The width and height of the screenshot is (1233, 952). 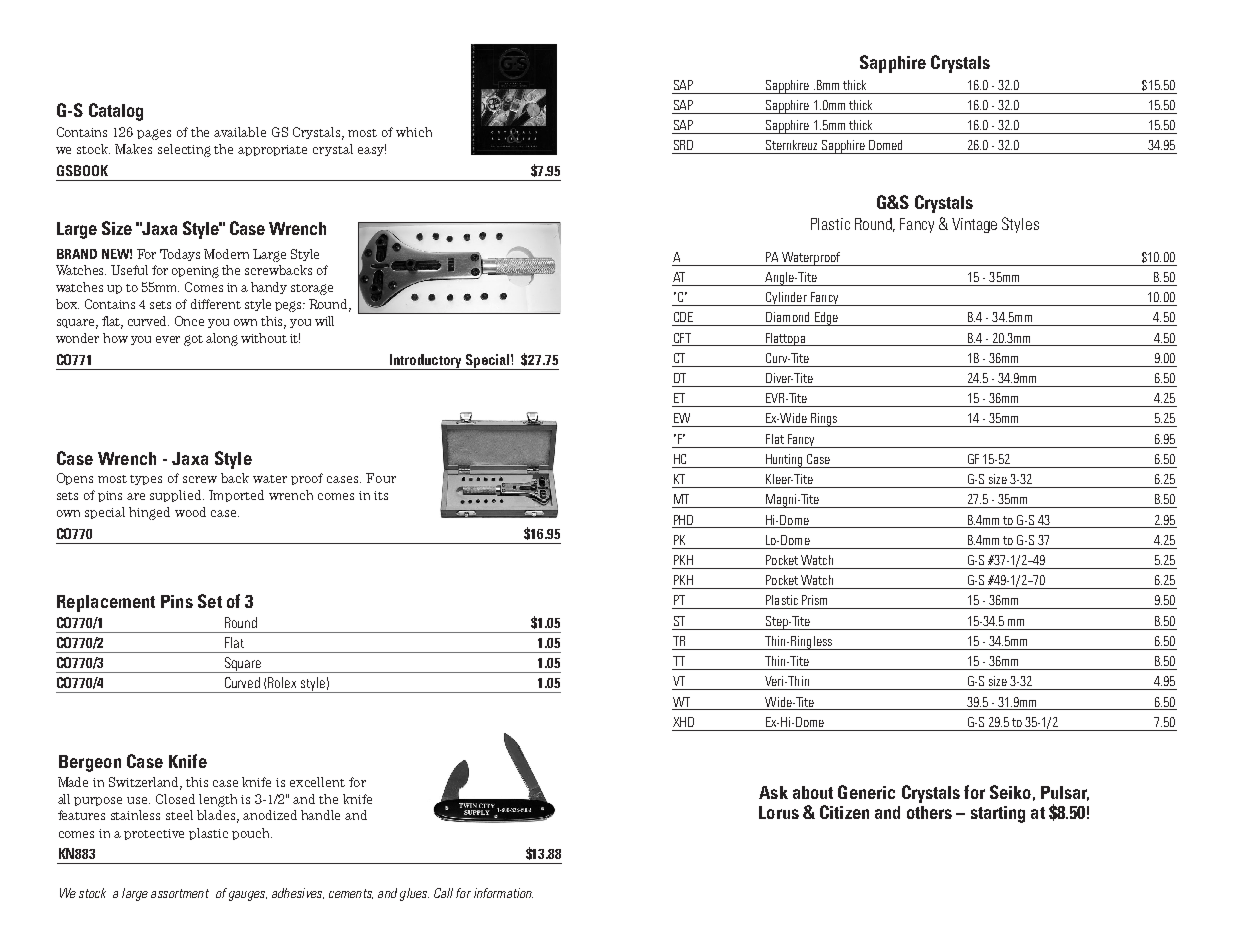 What do you see at coordinates (974, 225) in the screenshot?
I see `Vintage` at bounding box center [974, 225].
